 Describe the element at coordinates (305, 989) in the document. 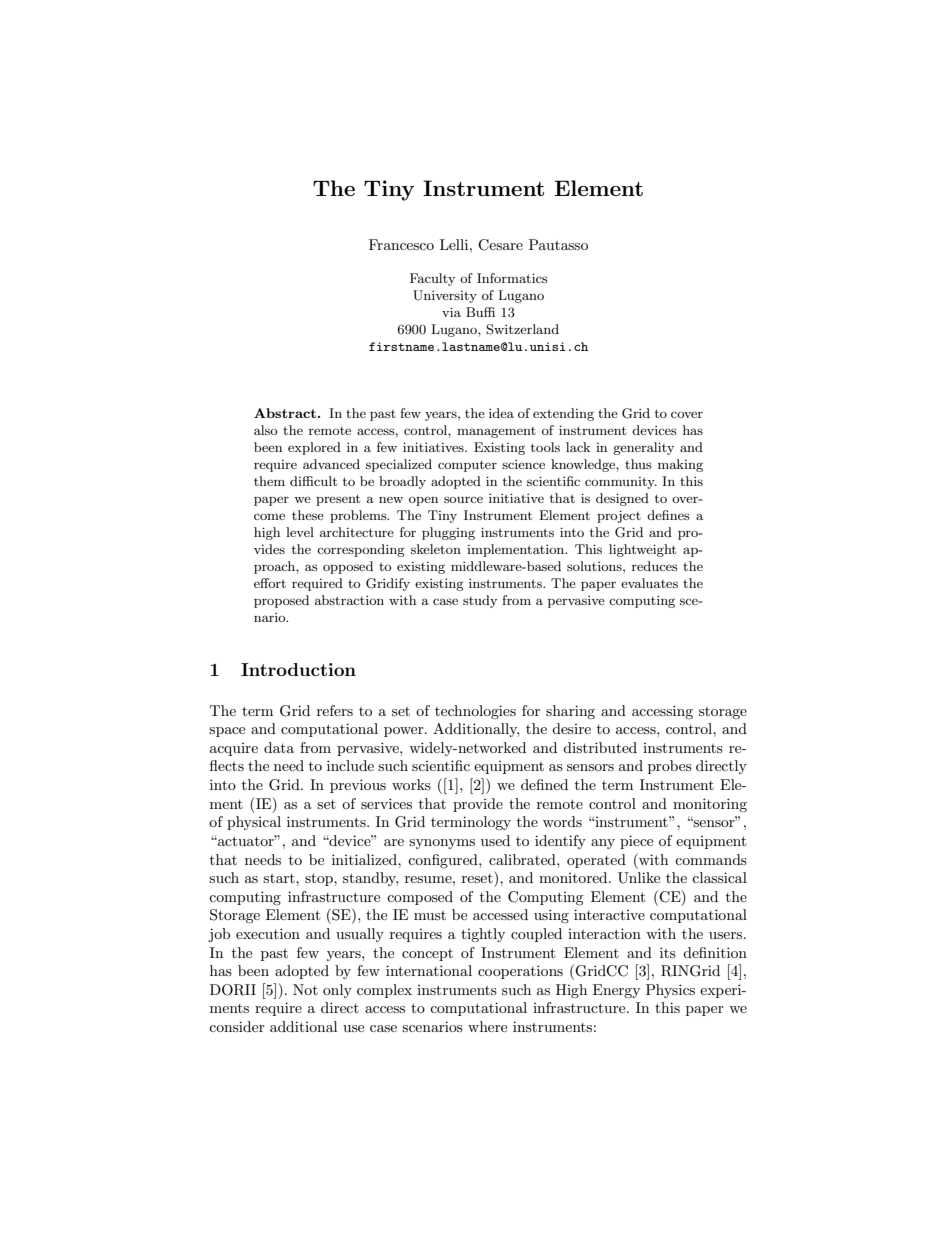

I see `Not` at that location.
